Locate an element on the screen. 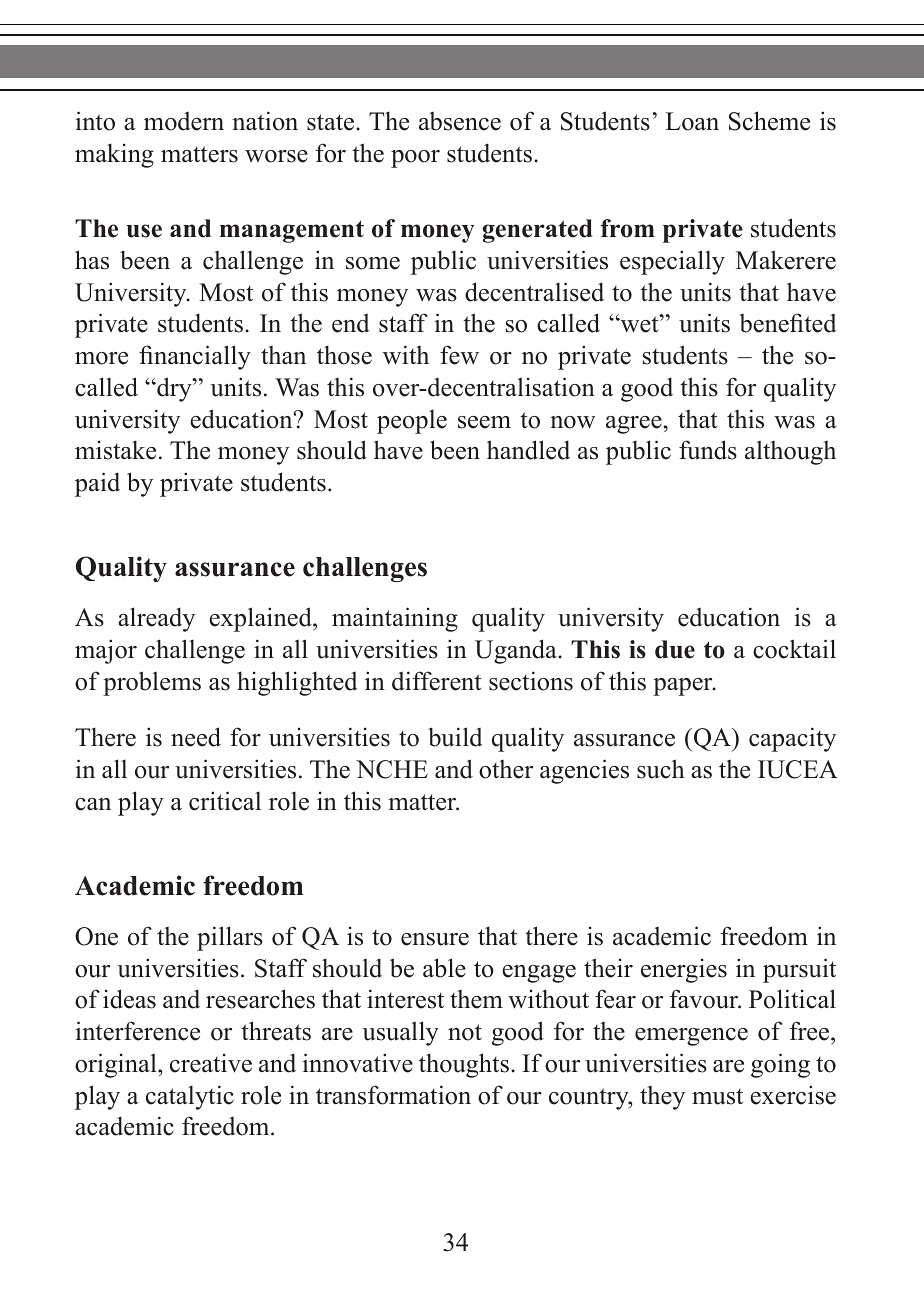 Image resolution: width=924 pixels, height=1311 pixels. must is located at coordinates (717, 1097).
